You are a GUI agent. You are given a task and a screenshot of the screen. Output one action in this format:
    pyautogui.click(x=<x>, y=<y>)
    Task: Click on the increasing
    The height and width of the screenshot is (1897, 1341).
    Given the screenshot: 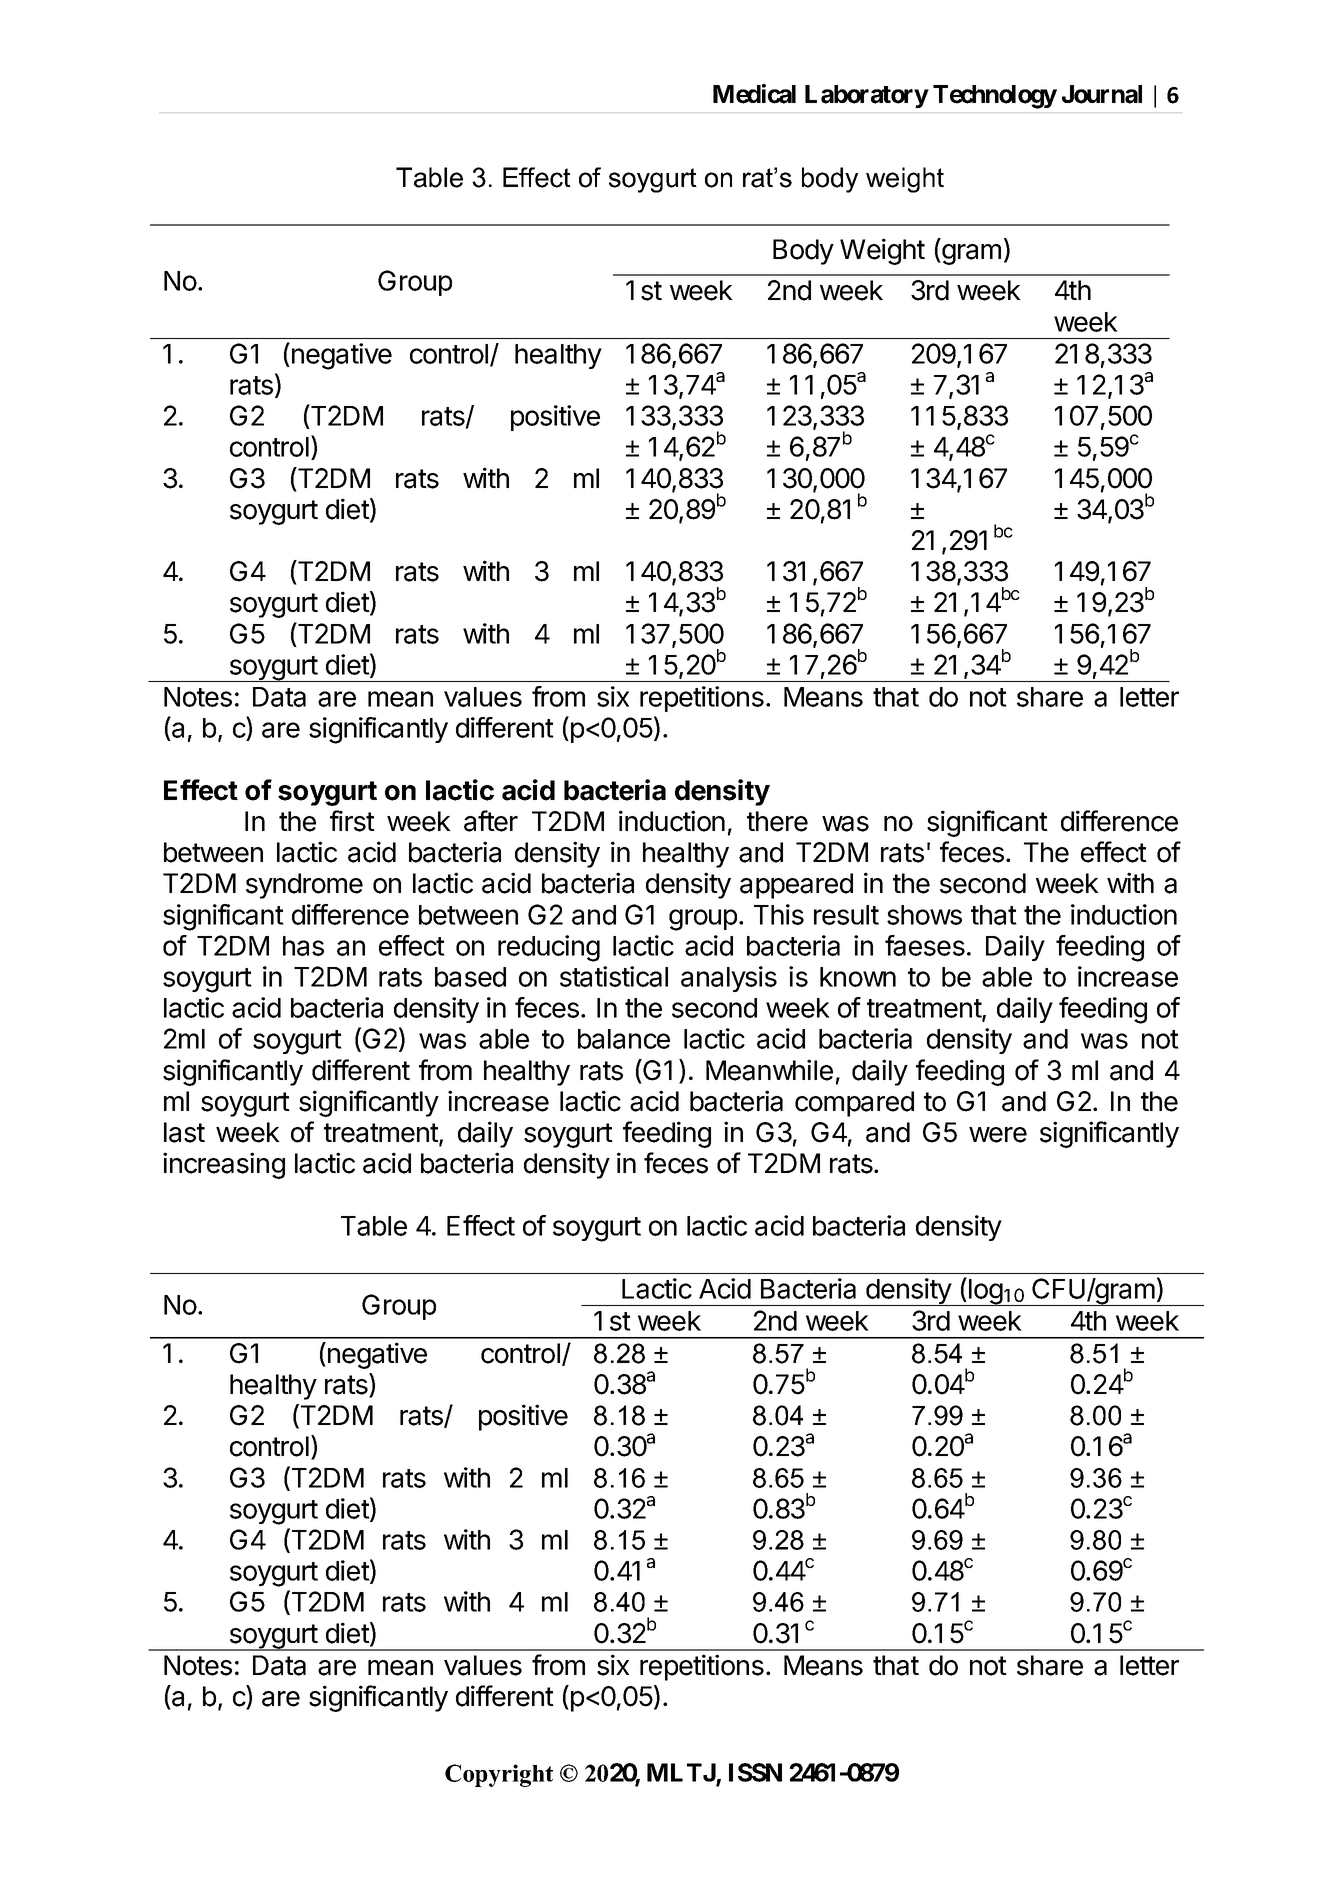 What is the action you would take?
    pyautogui.click(x=224, y=1165)
